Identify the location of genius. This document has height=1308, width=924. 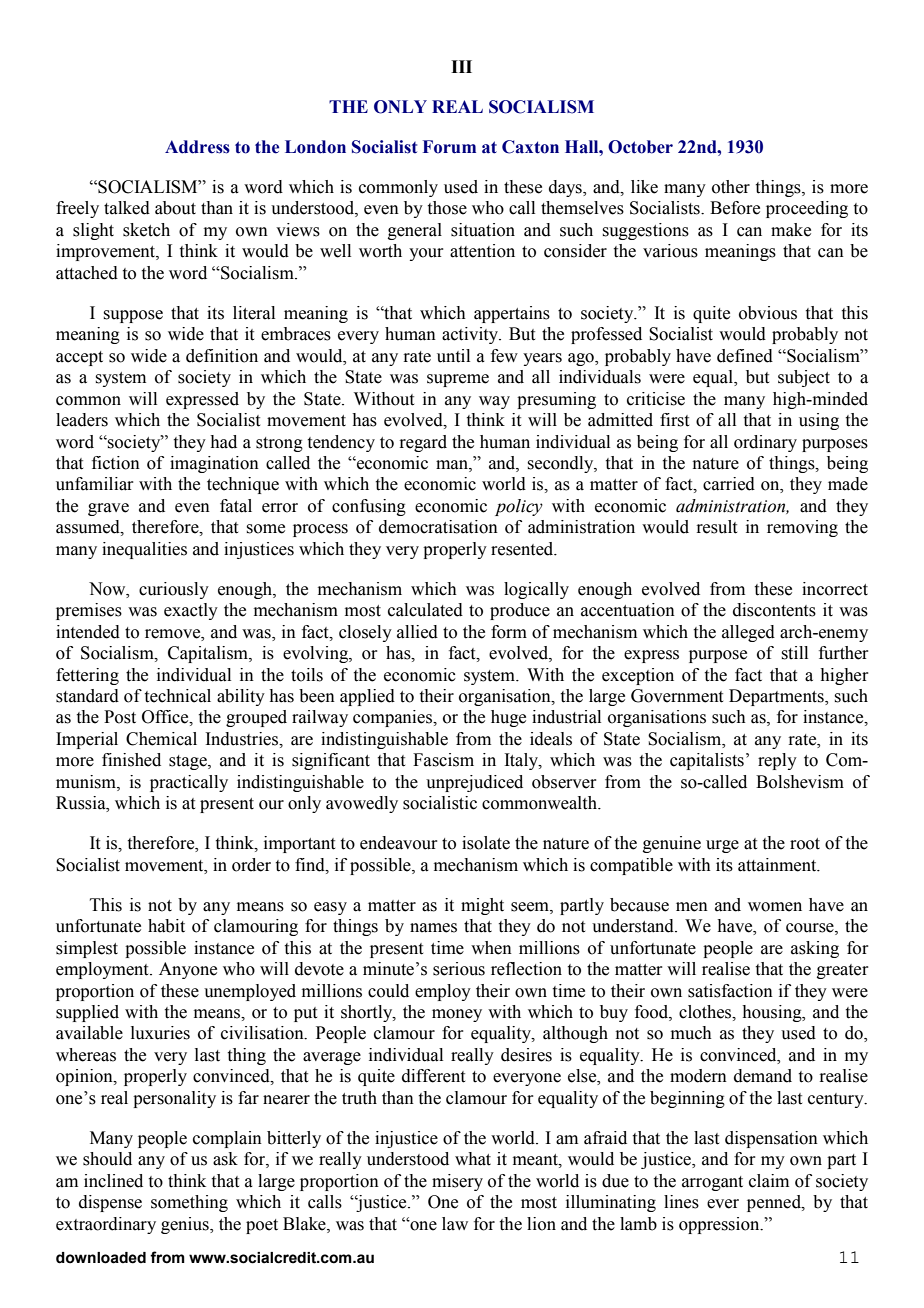
(186, 1225).
